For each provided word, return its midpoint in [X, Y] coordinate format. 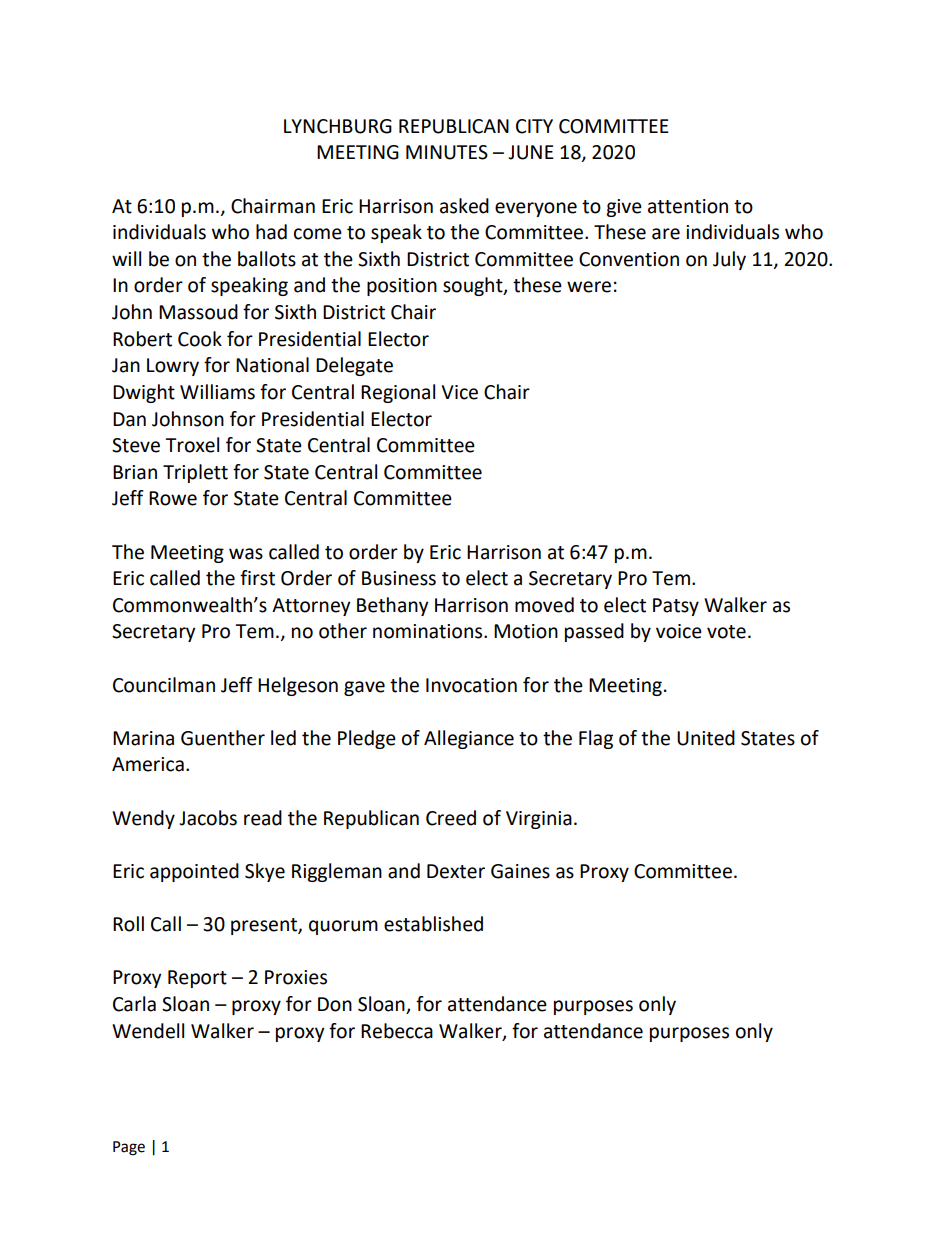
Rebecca [397, 1031]
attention [688, 206]
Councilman [164, 685]
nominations [429, 631]
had [271, 232]
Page [129, 1148]
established [433, 924]
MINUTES [447, 152]
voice [679, 631]
